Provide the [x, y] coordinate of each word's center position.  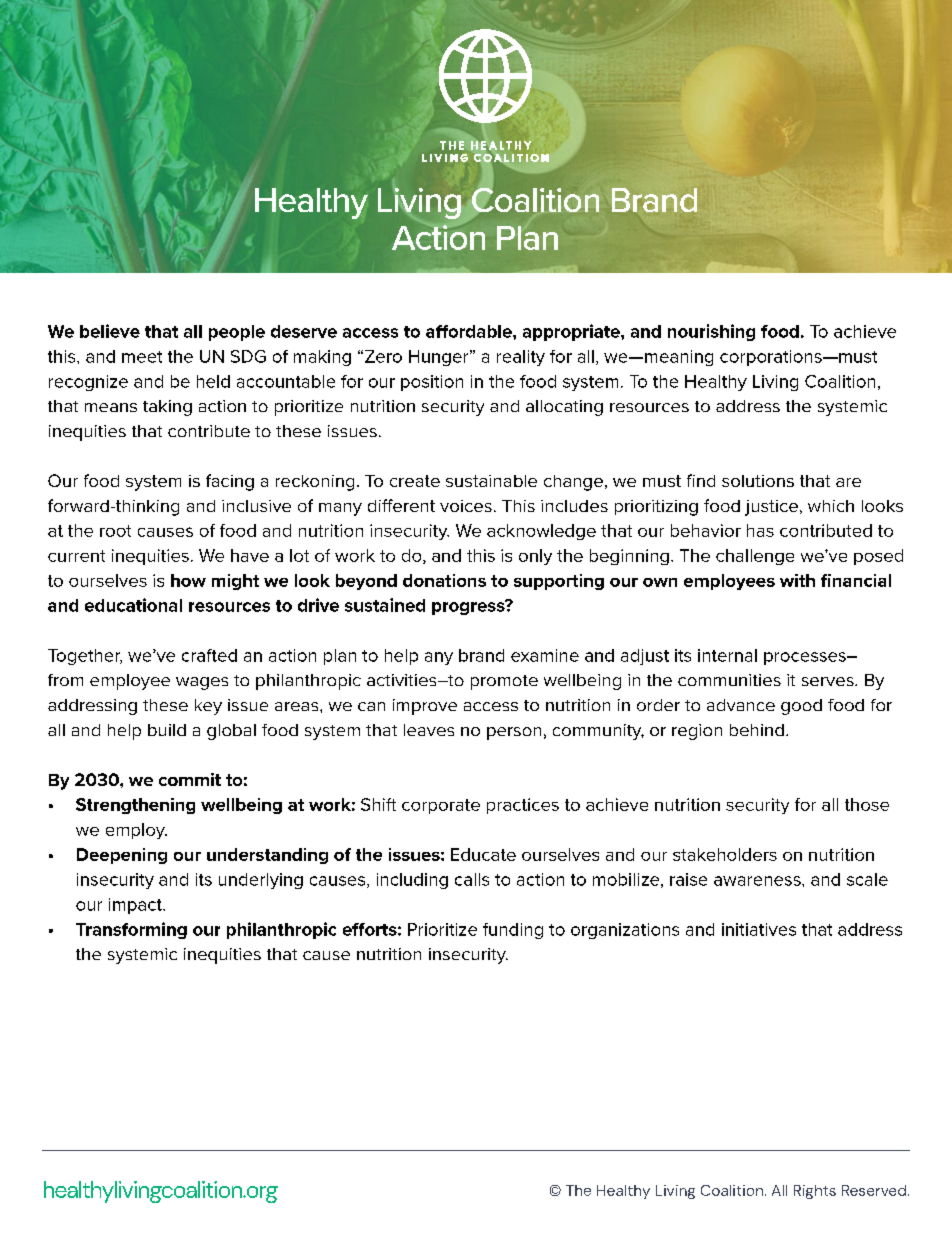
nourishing [711, 332]
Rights [815, 1192]
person [514, 733]
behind [757, 730]
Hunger [440, 358]
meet [142, 357]
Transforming [131, 930]
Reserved [874, 1190]
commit [190, 779]
